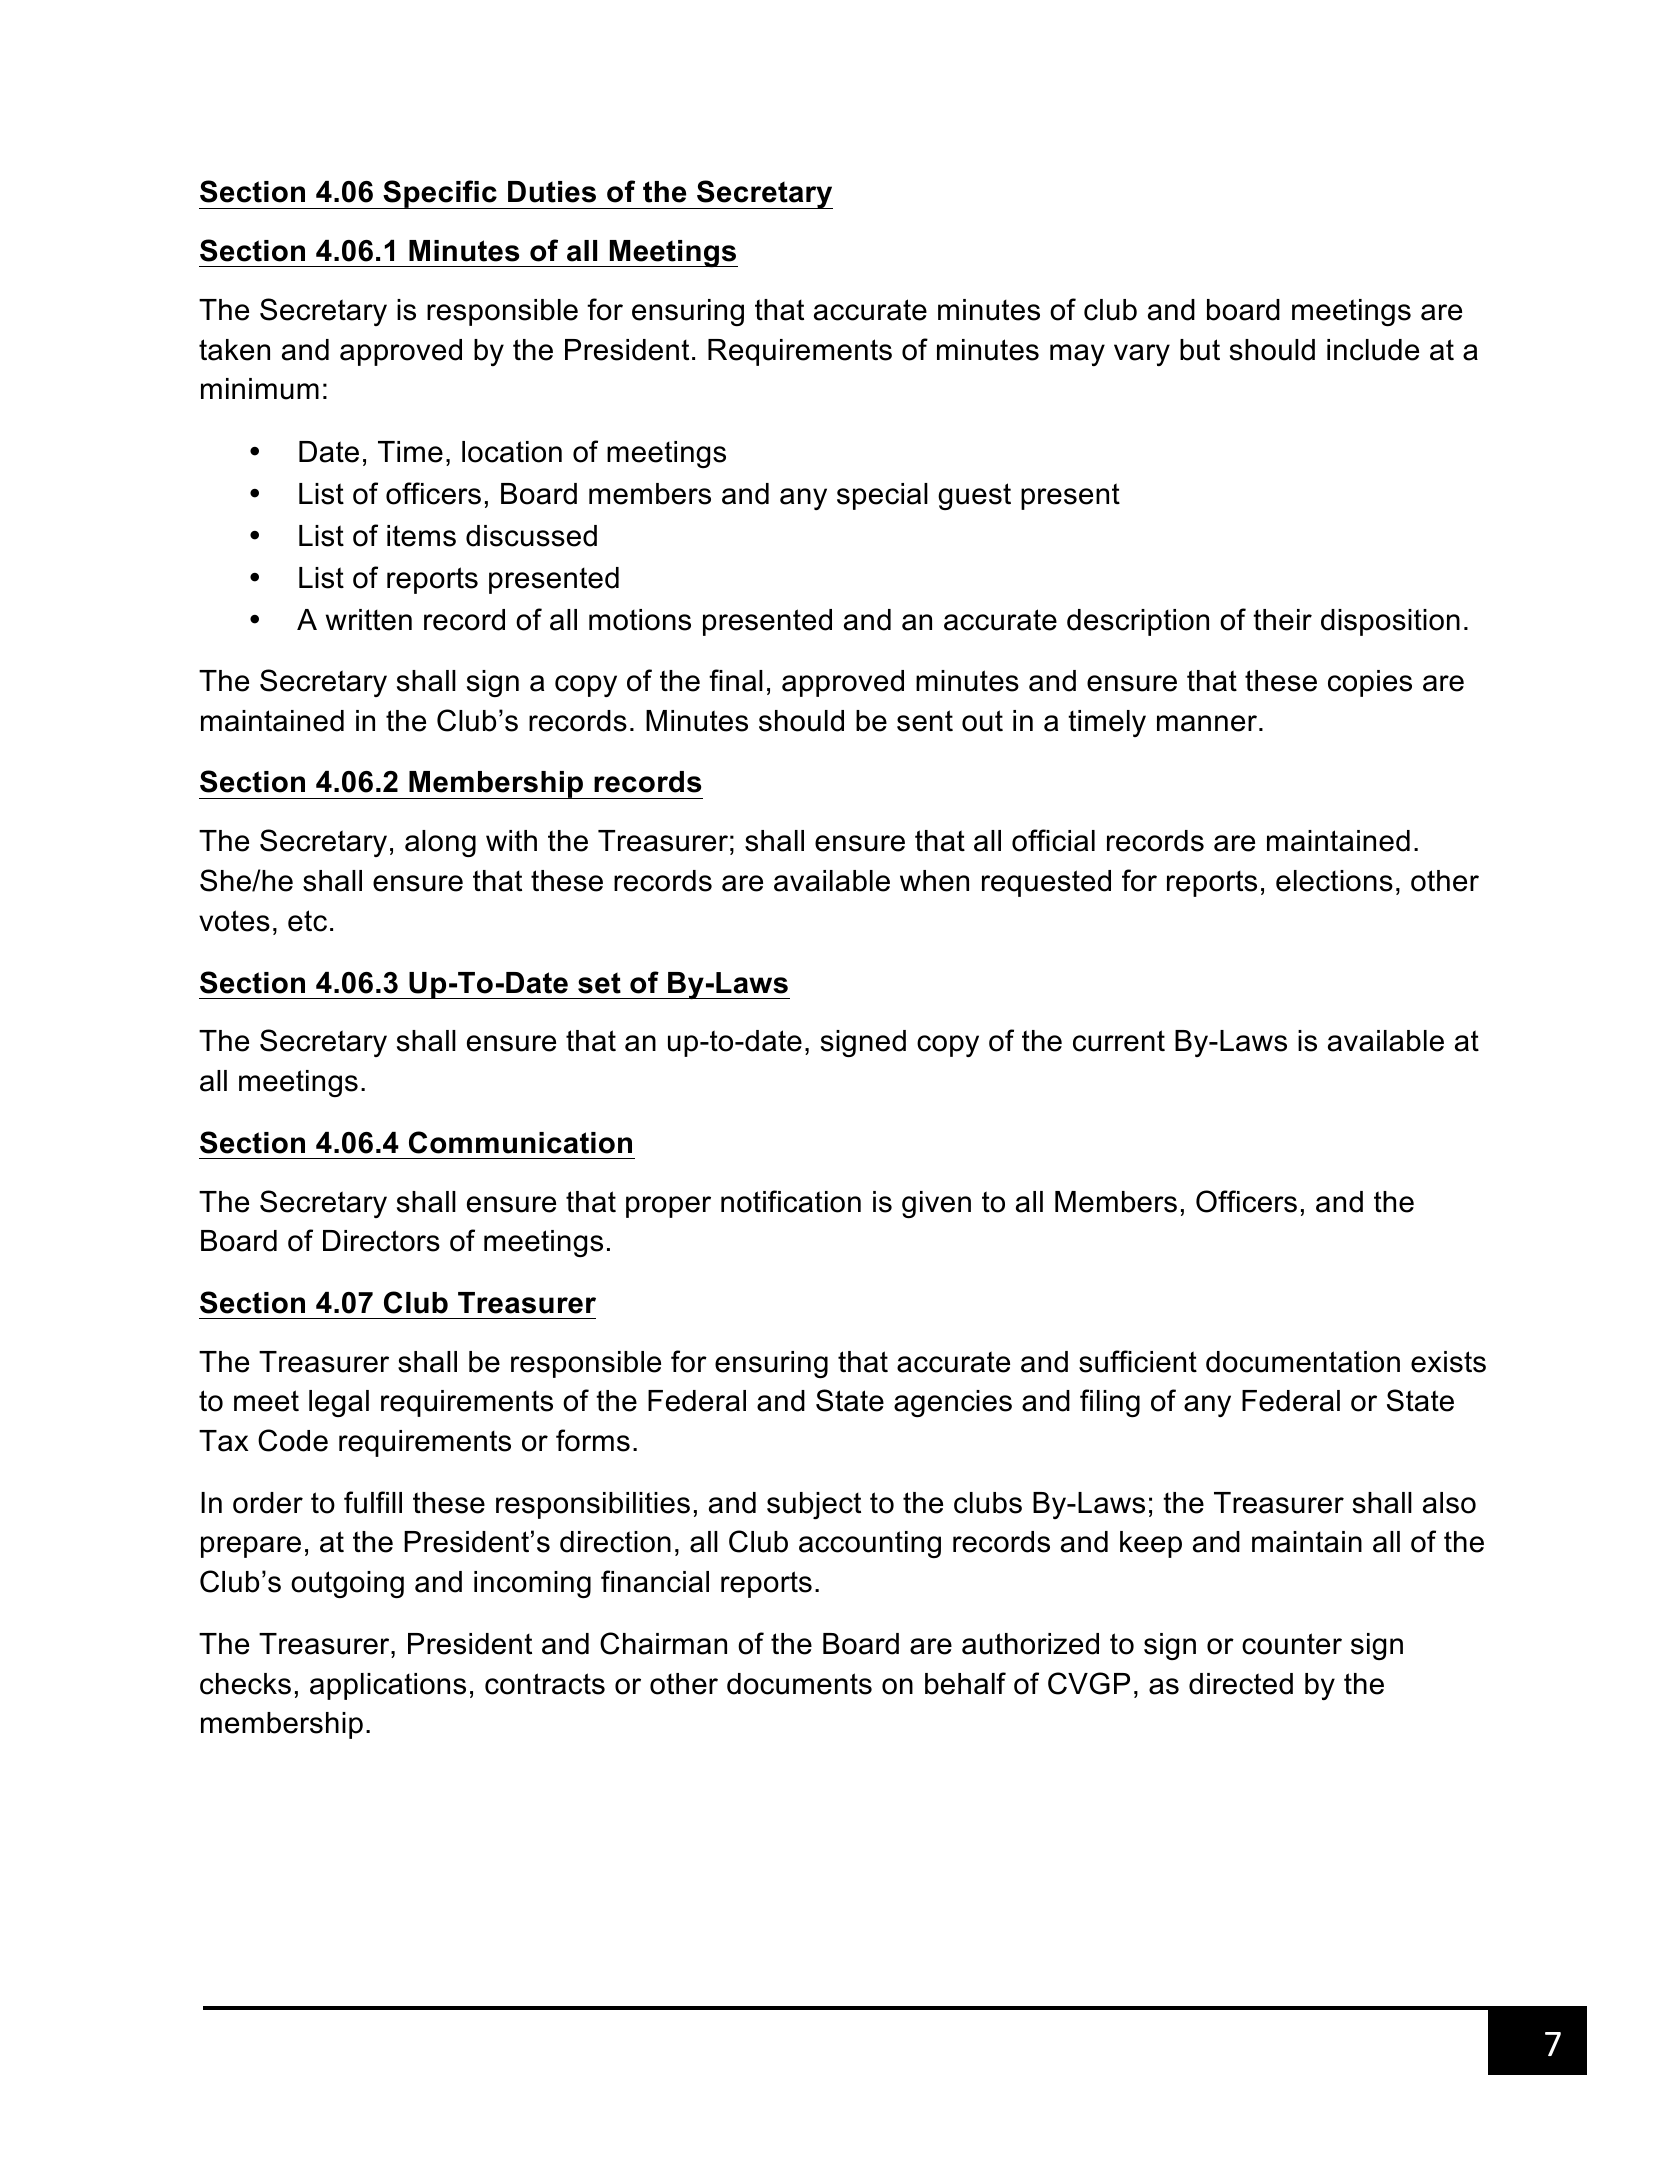 Image resolution: width=1670 pixels, height=2161 pixels. Describe the element at coordinates (799, 1684) in the screenshot. I see `documents` at that location.
